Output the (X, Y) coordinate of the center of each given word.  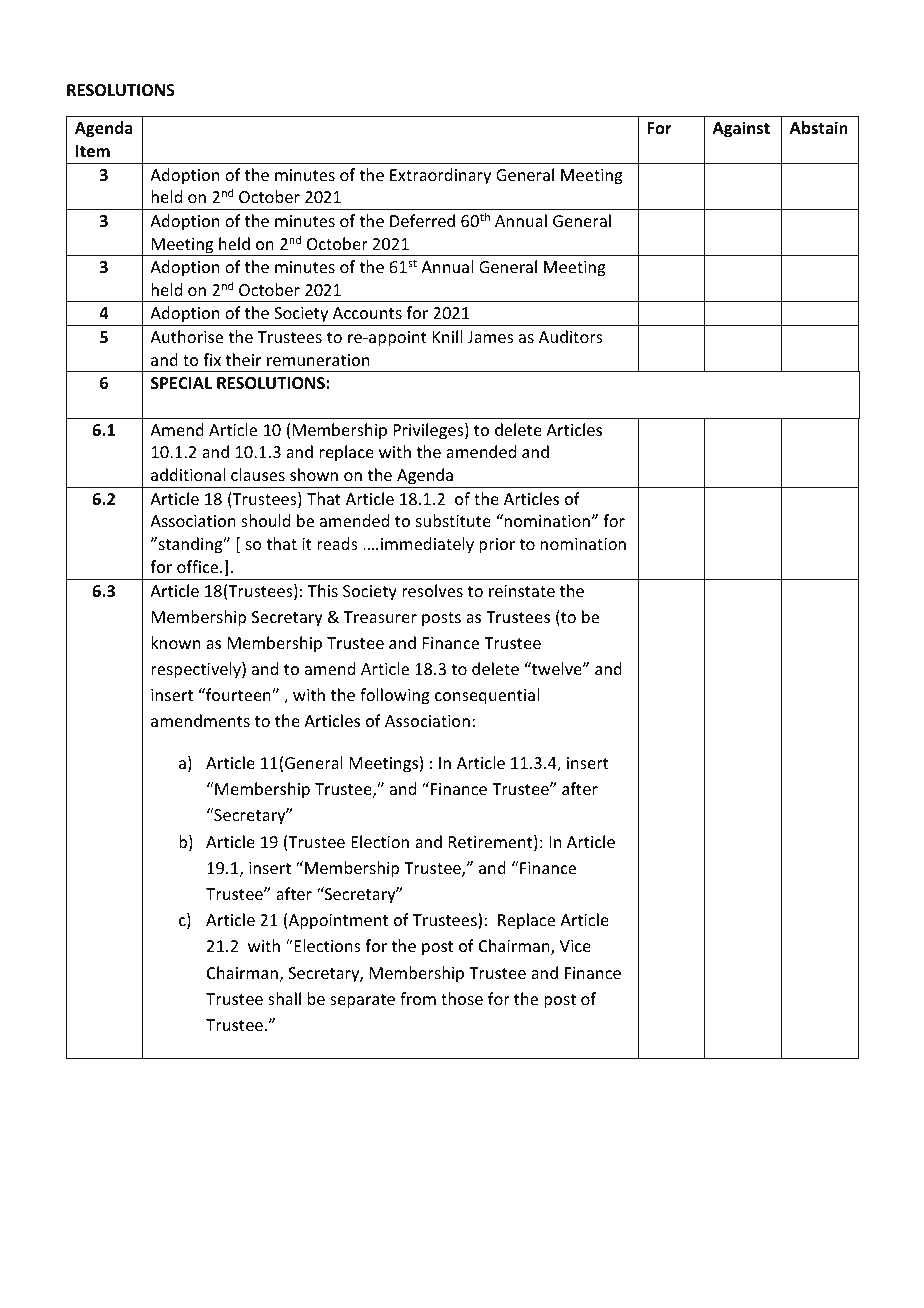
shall (284, 998)
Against (741, 129)
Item (93, 151)
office (199, 566)
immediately (427, 545)
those (462, 998)
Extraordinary (440, 176)
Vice (575, 946)
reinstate (522, 591)
